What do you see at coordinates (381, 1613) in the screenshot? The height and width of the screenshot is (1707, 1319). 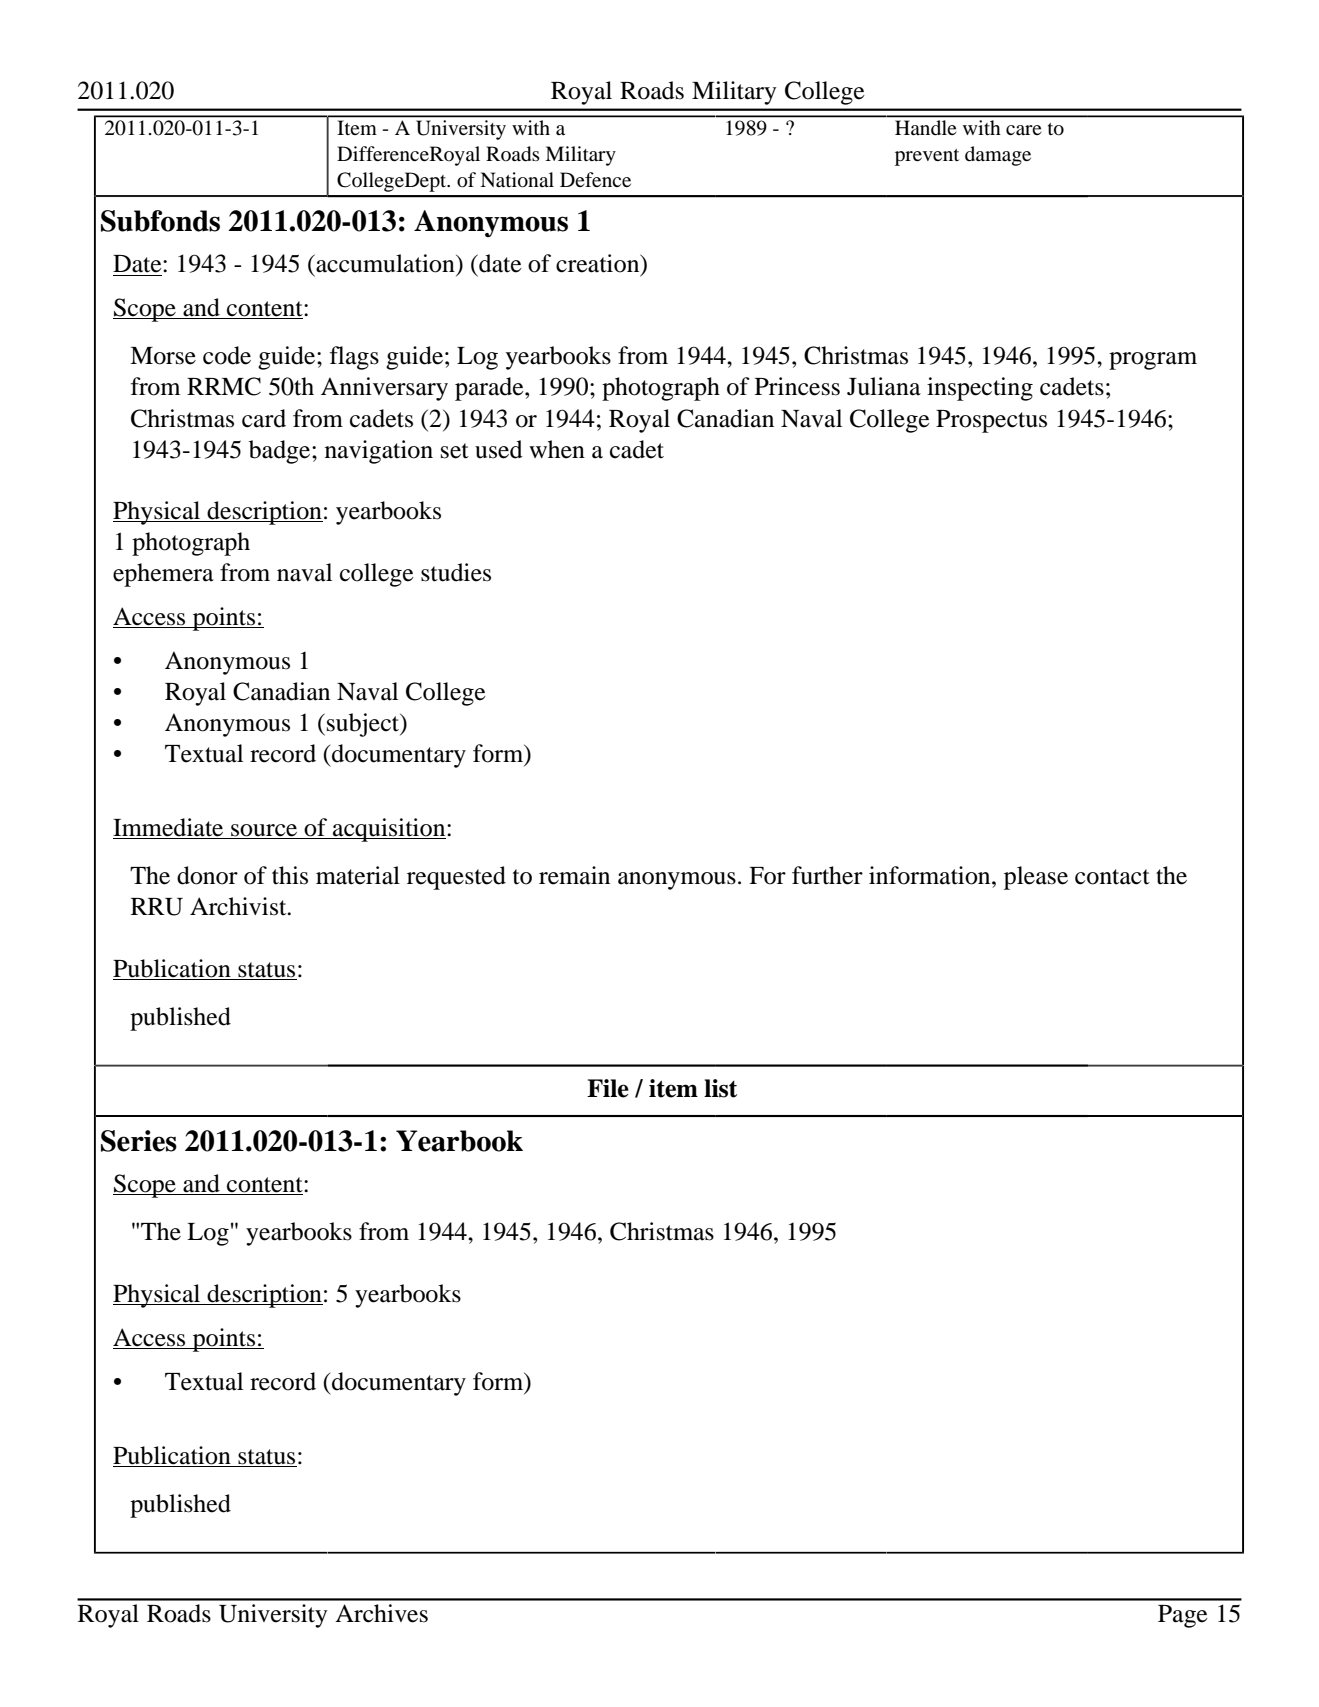 I see `Archives` at bounding box center [381, 1613].
